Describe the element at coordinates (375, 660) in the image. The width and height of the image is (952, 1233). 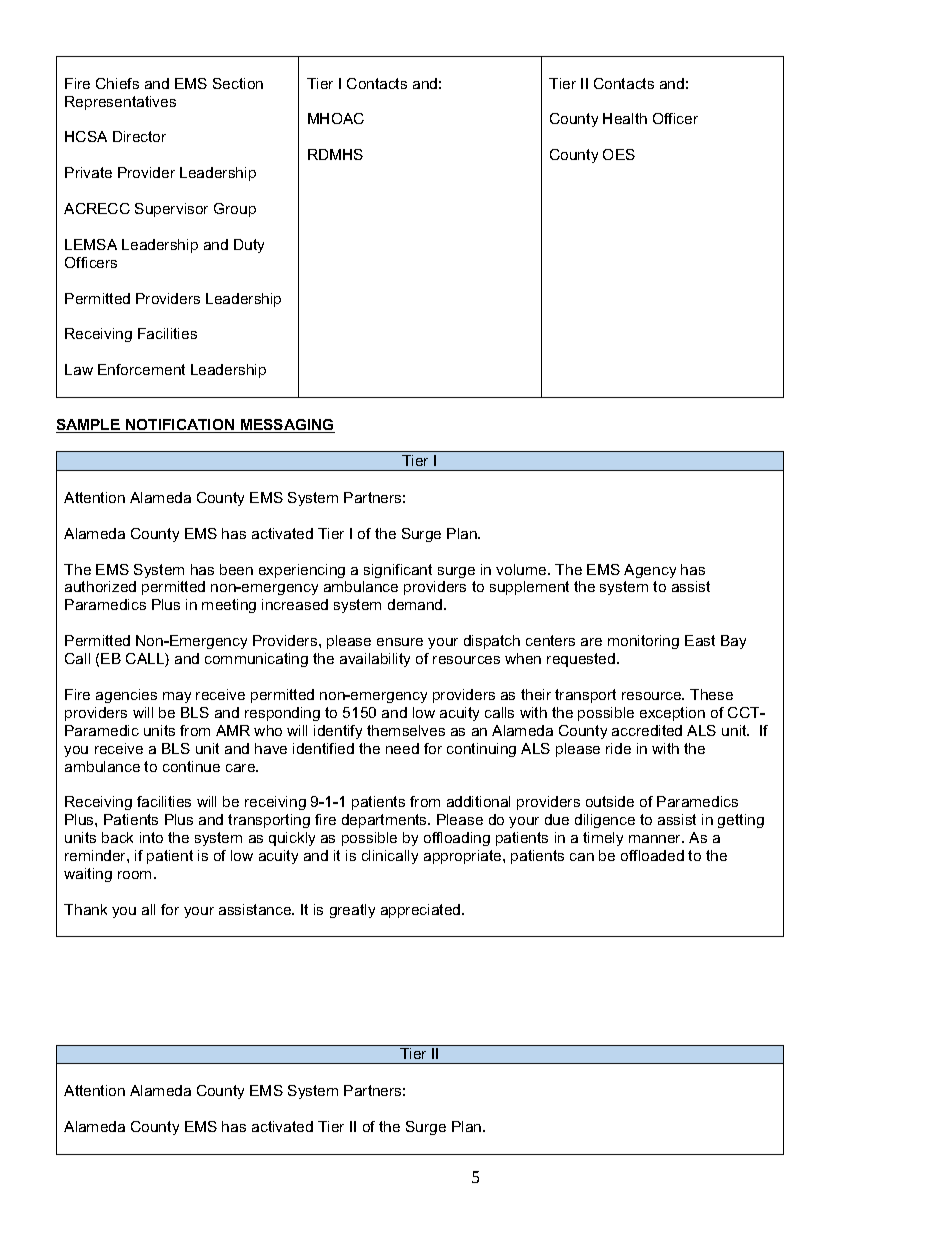
I see `availability` at that location.
